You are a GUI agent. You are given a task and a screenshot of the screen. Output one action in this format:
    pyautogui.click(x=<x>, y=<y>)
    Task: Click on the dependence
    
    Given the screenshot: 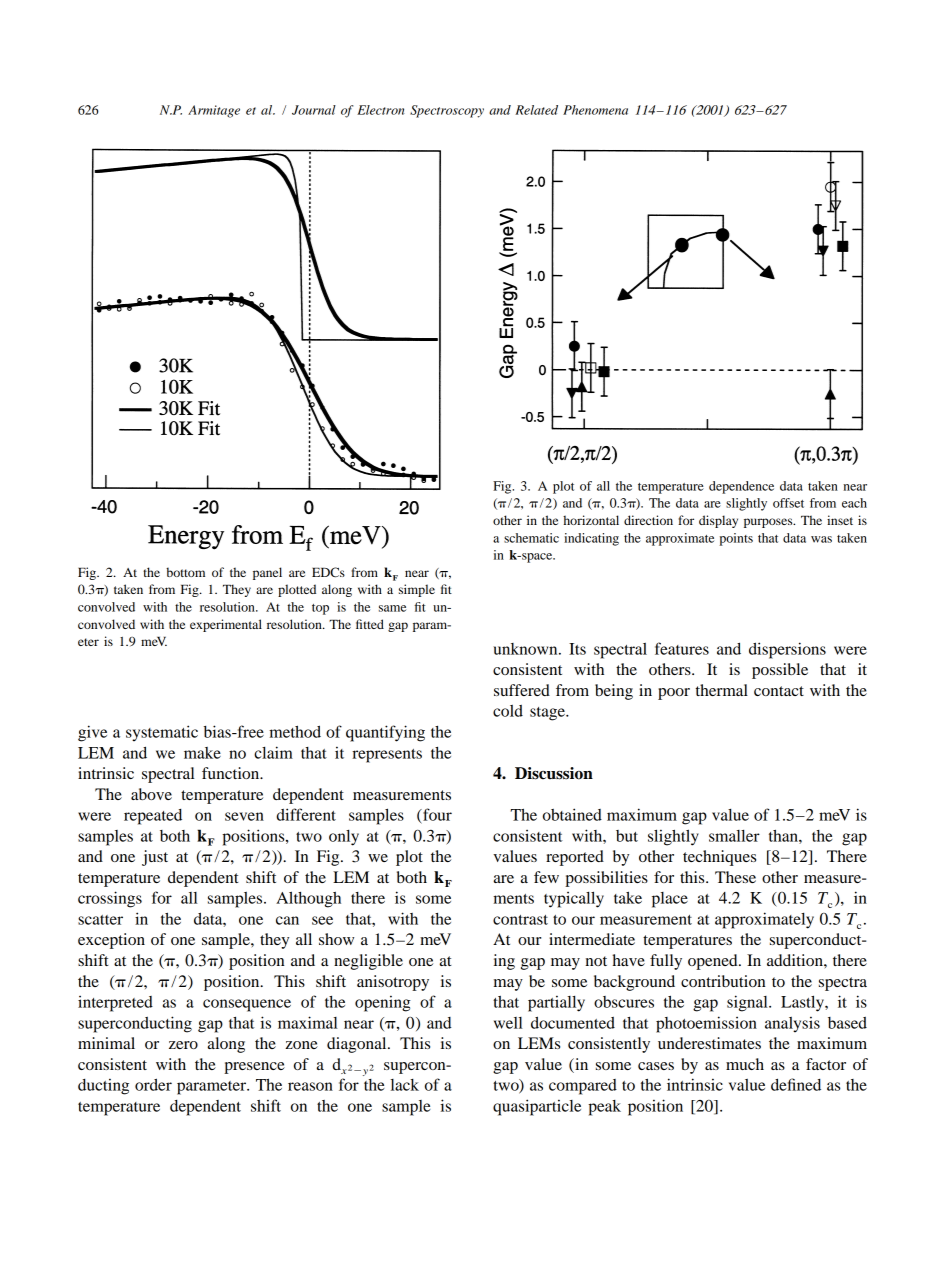 What is the action you would take?
    pyautogui.click(x=741, y=487)
